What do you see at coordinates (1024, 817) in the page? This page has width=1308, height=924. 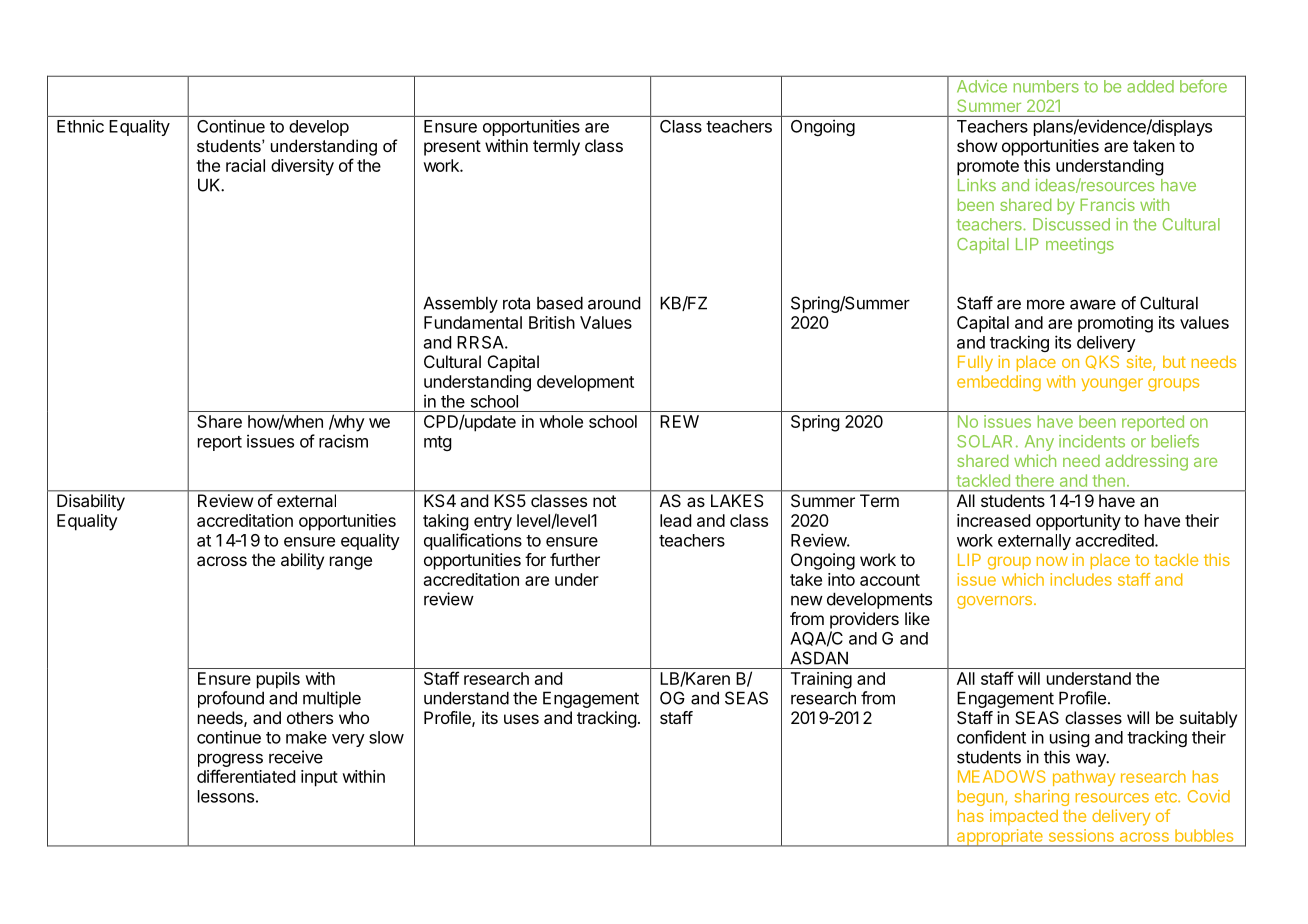 I see `impacted` at bounding box center [1024, 817].
